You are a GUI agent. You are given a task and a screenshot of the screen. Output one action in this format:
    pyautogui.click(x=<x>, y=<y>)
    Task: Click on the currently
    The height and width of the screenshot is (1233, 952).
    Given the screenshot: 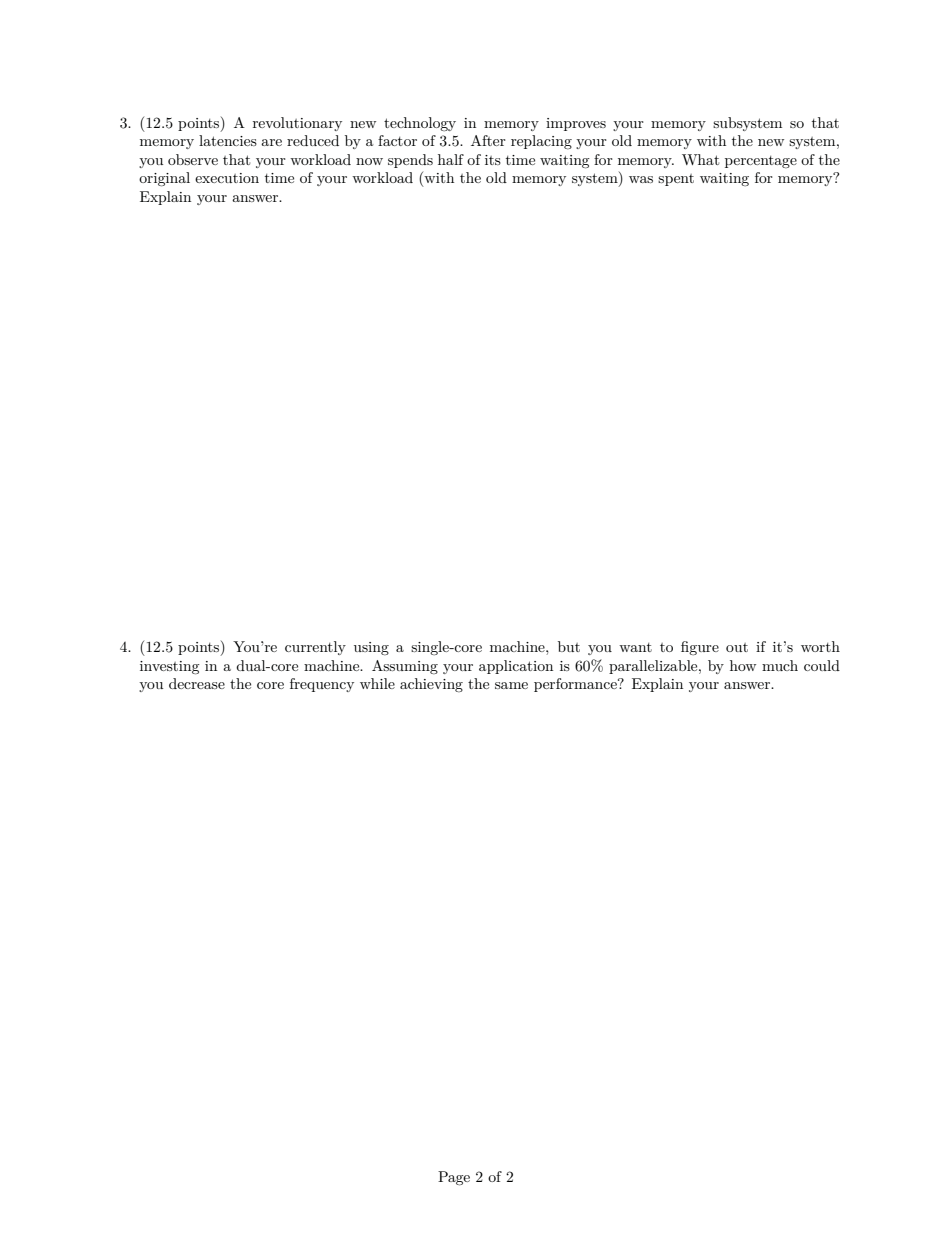 What is the action you would take?
    pyautogui.click(x=315, y=648)
